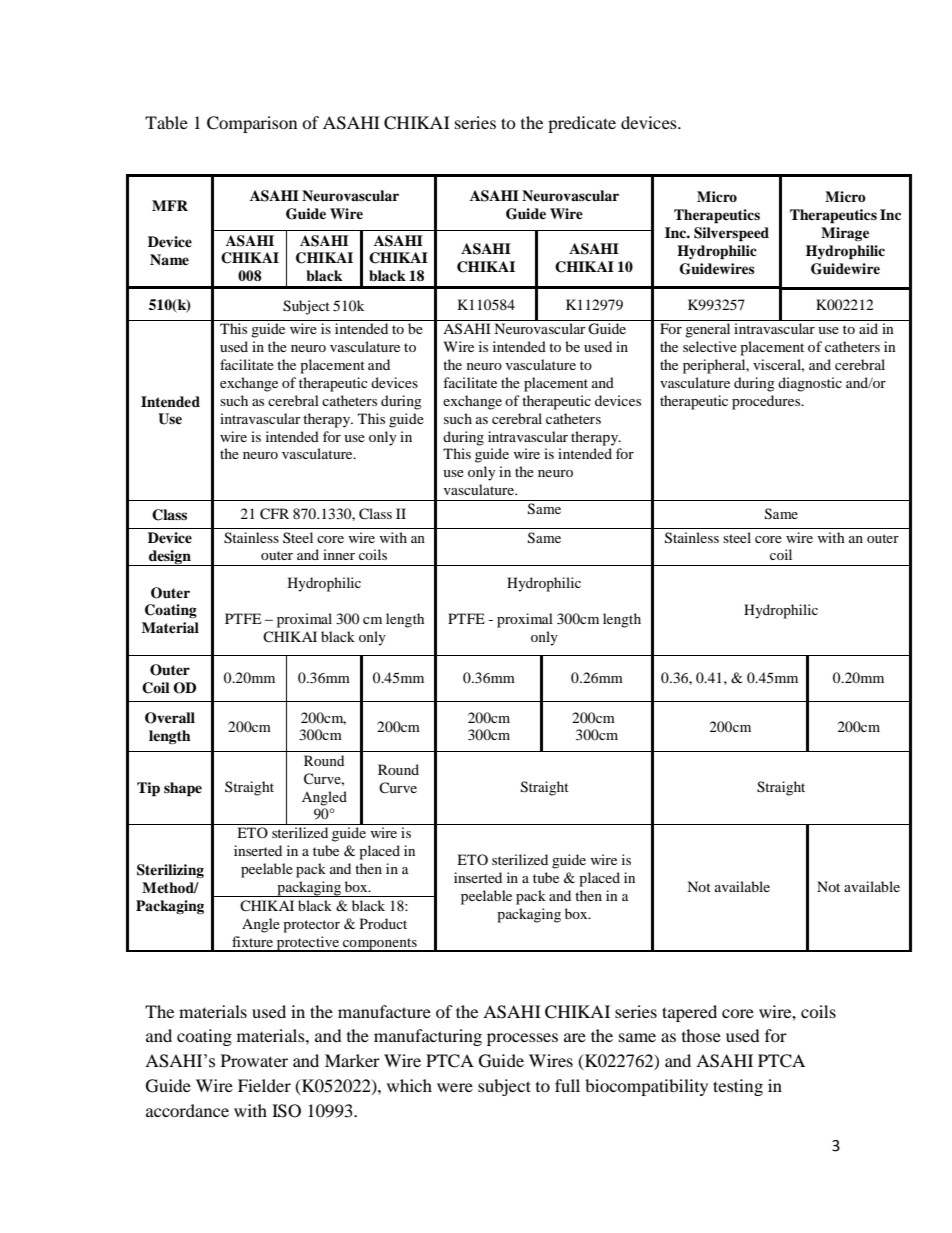 The image size is (952, 1233). I want to click on Fielder, so click(264, 1085).
